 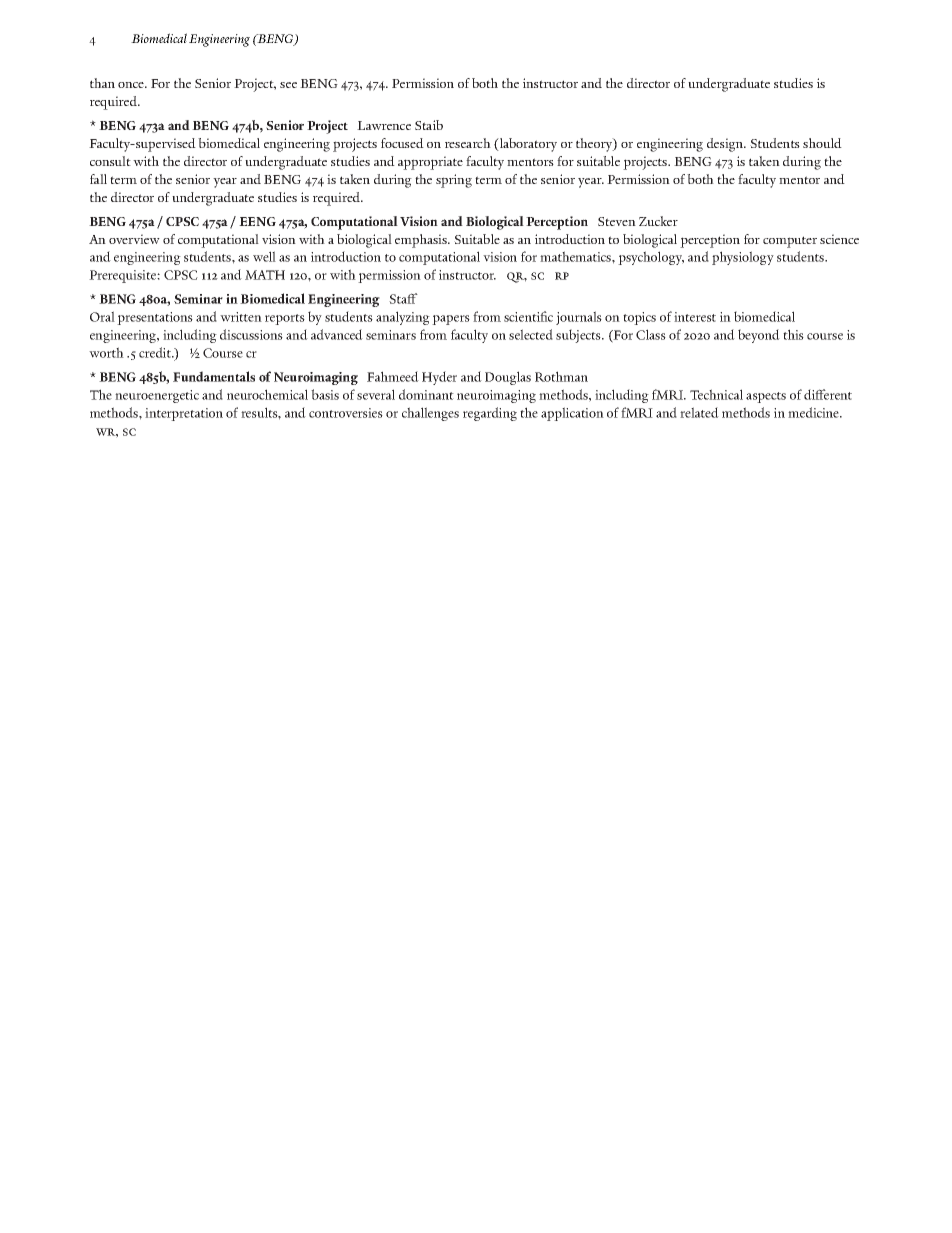 I want to click on regarding, so click(x=490, y=414).
